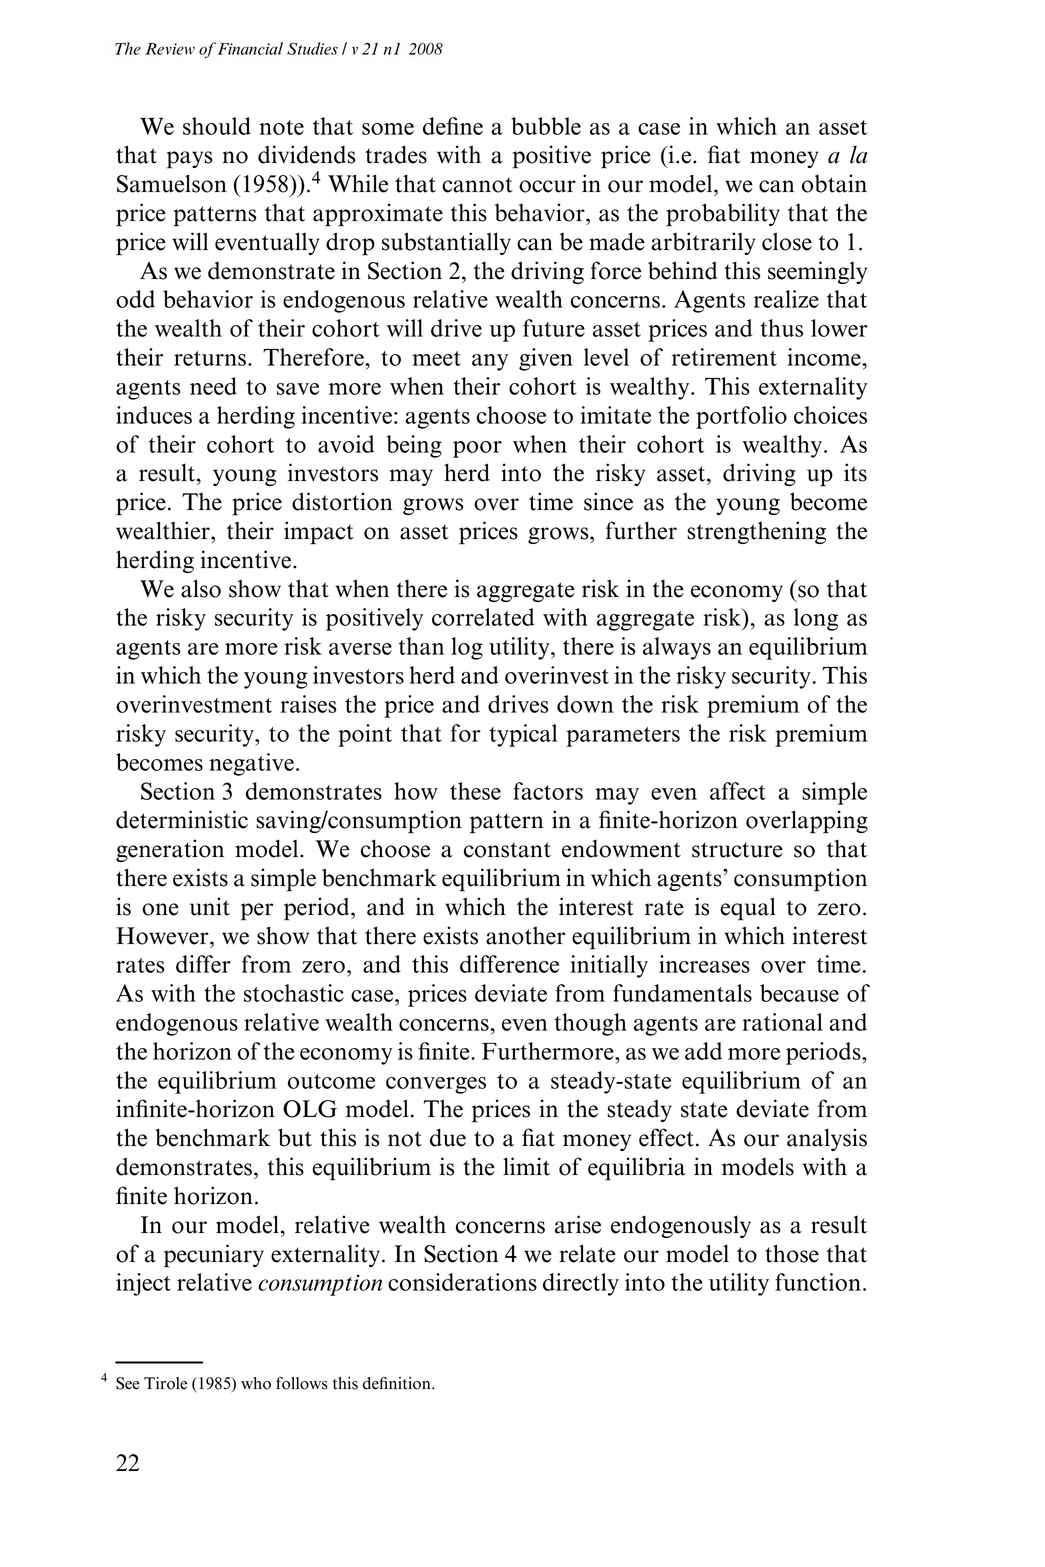 This screenshot has width=1045, height=1567. Describe the element at coordinates (251, 764) in the screenshot. I see `negative` at that location.
